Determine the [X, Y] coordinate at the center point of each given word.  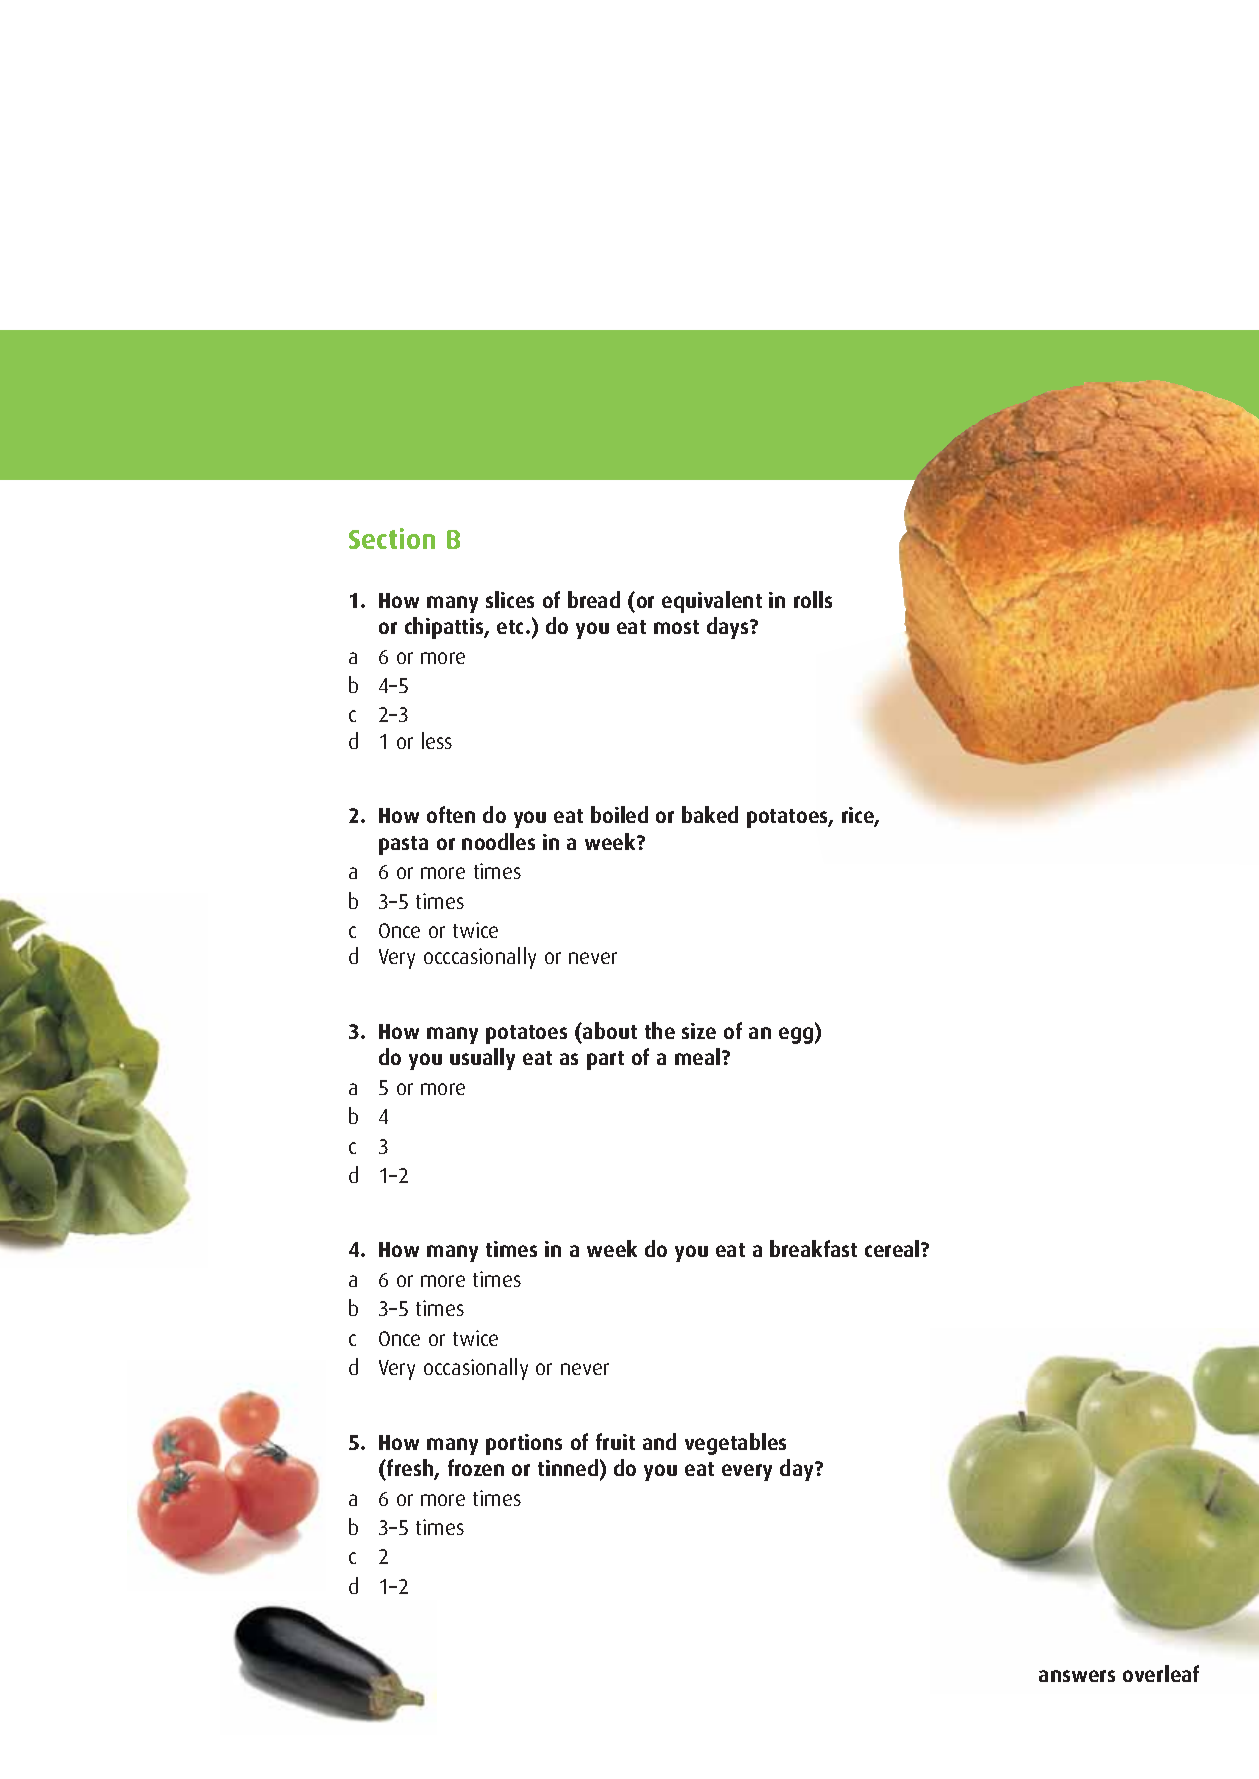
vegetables [735, 1444]
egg [797, 1035]
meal [699, 1056]
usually [482, 1059]
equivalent [712, 602]
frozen [476, 1467]
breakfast [813, 1248]
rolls [813, 599]
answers [1077, 1676]
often [451, 814]
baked [710, 814]
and [659, 1441]
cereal [893, 1248]
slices [510, 599]
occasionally [476, 1369]
